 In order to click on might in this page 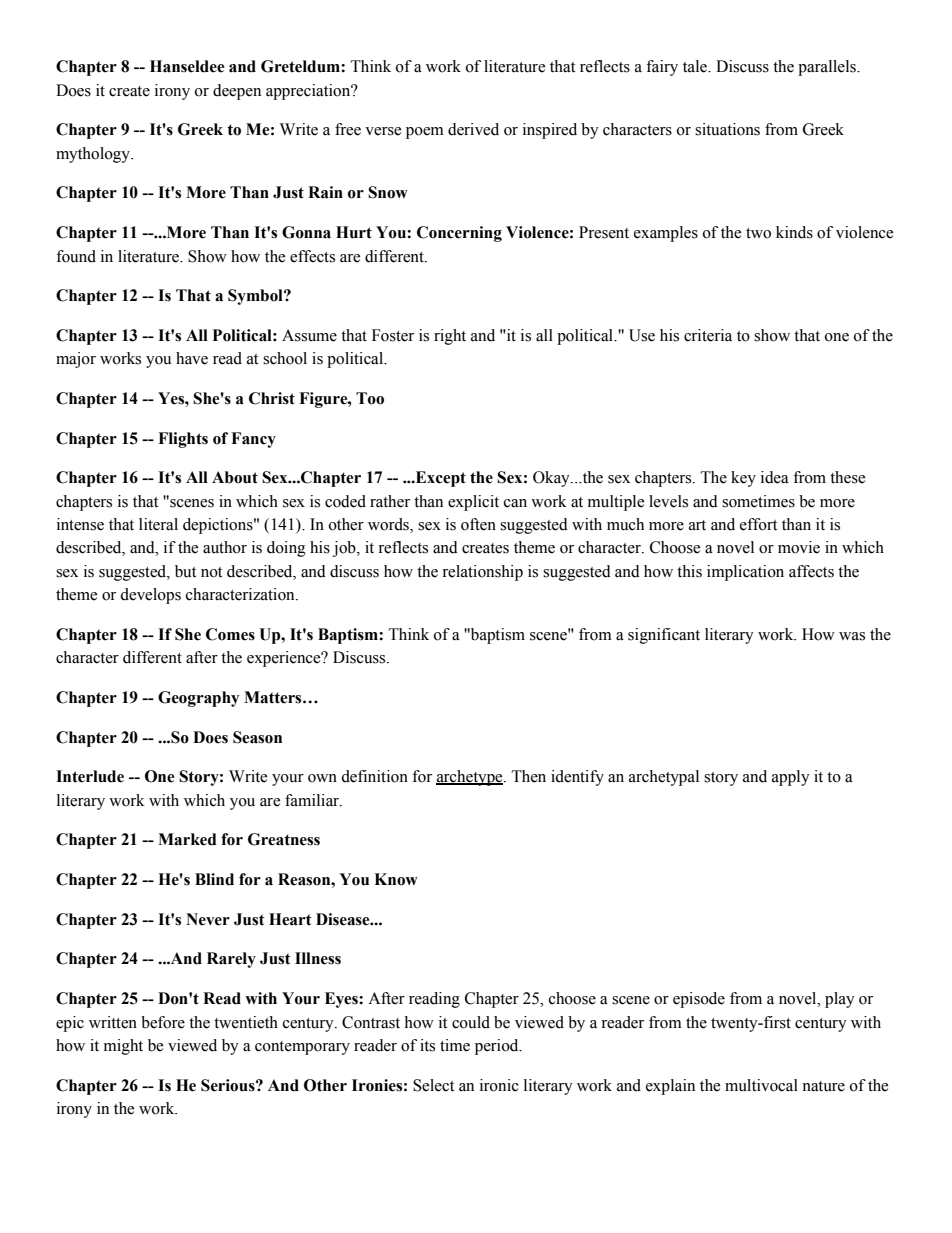, I will do `click(123, 1047)`.
